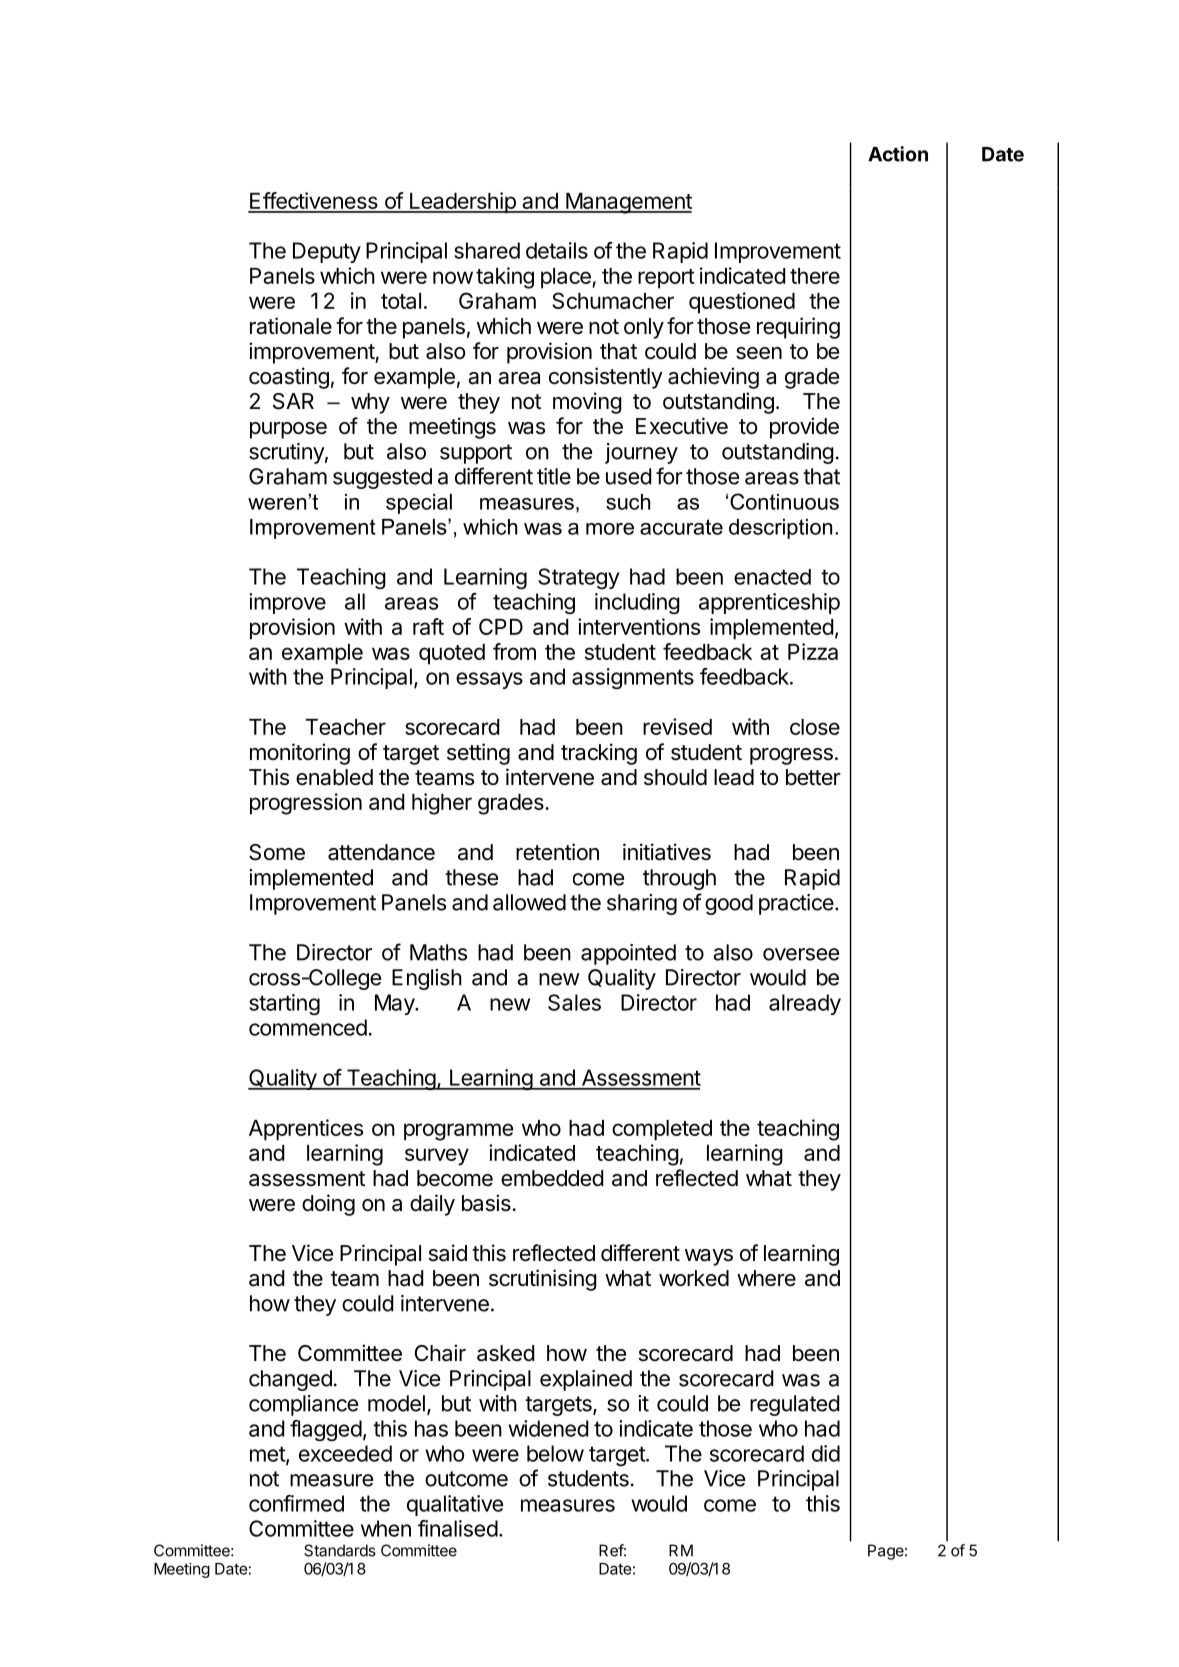  I want to click on more, so click(610, 529).
